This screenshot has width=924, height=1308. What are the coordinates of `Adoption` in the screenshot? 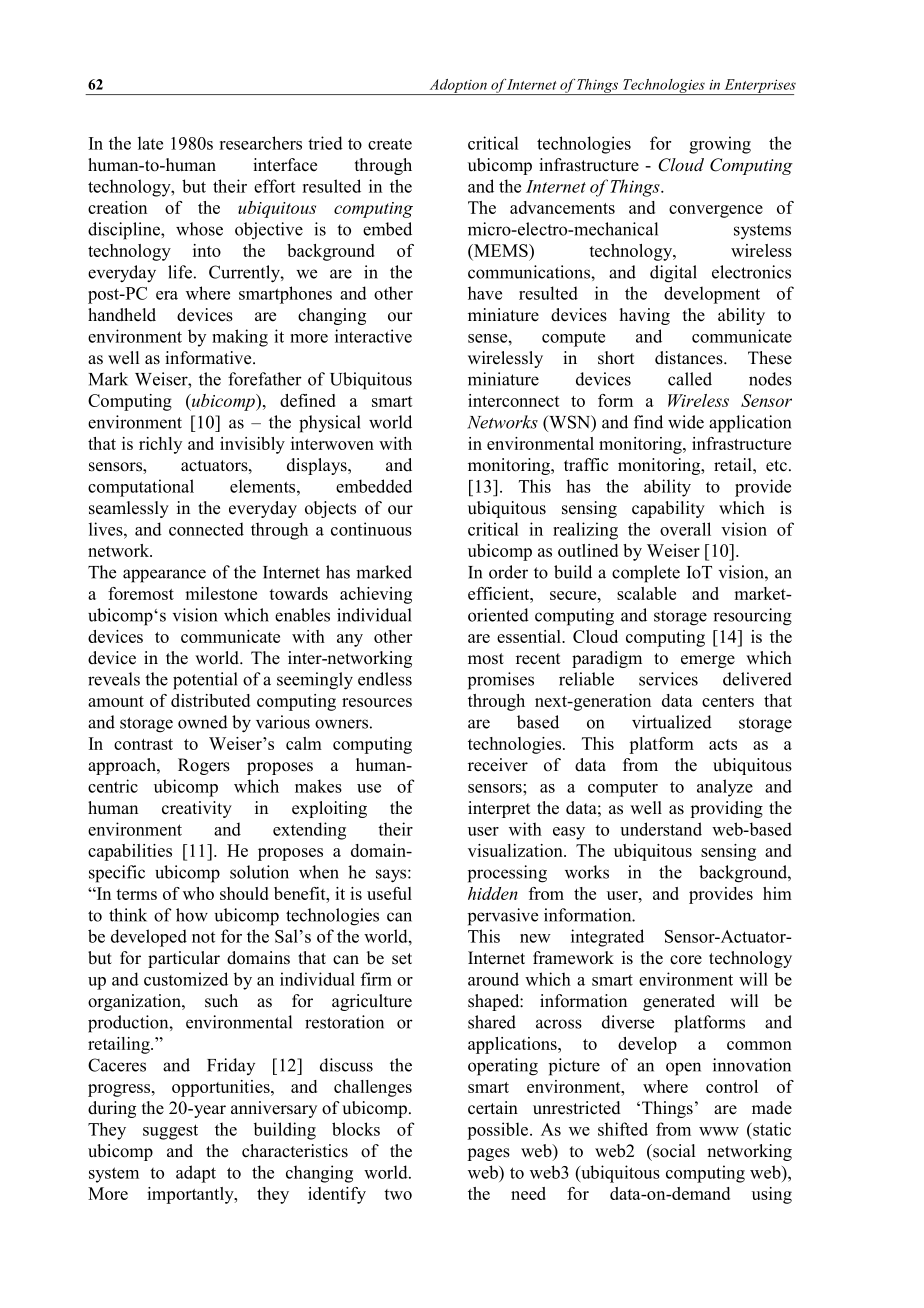 It's located at (458, 87).
